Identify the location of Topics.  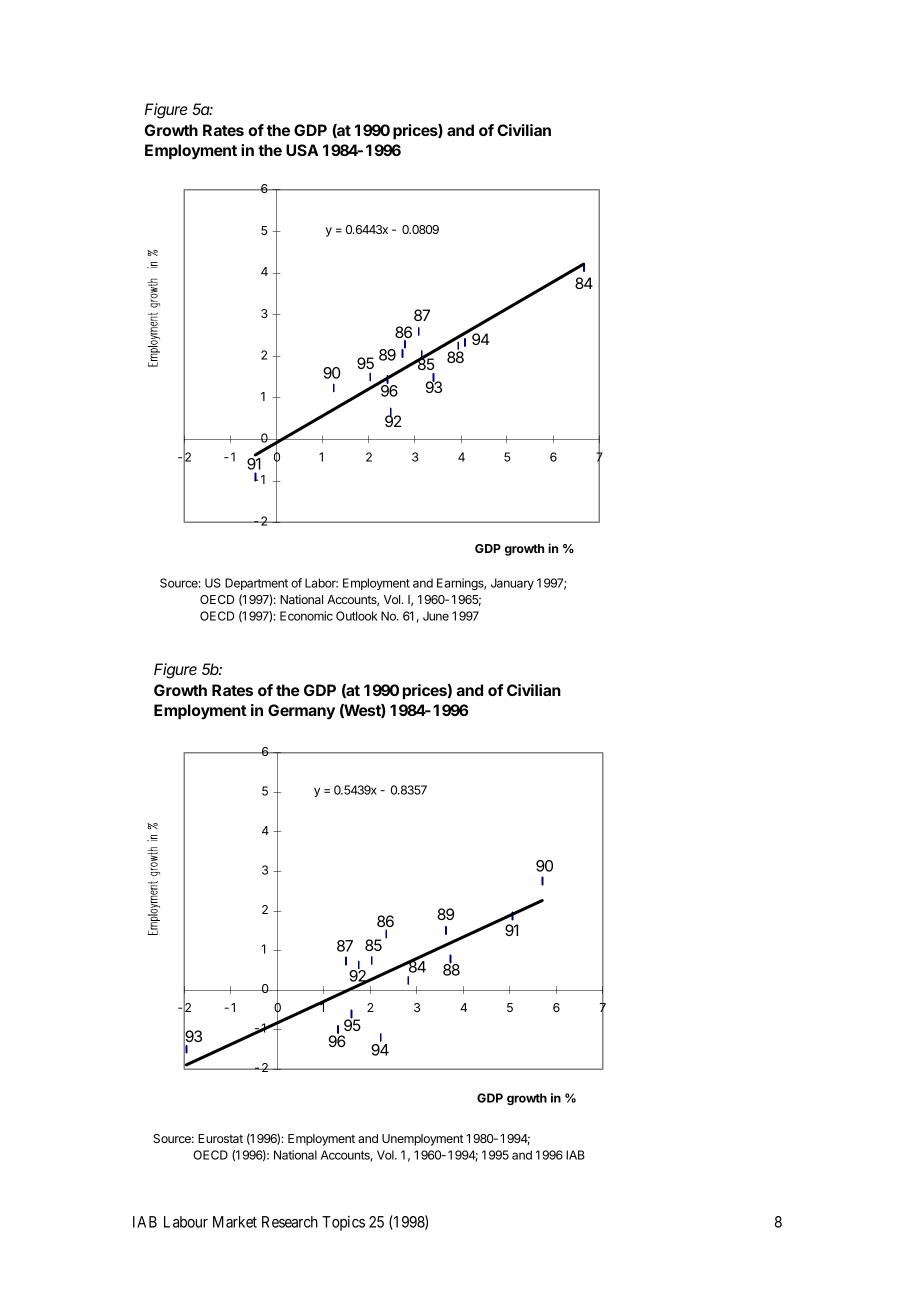
(343, 1223).
